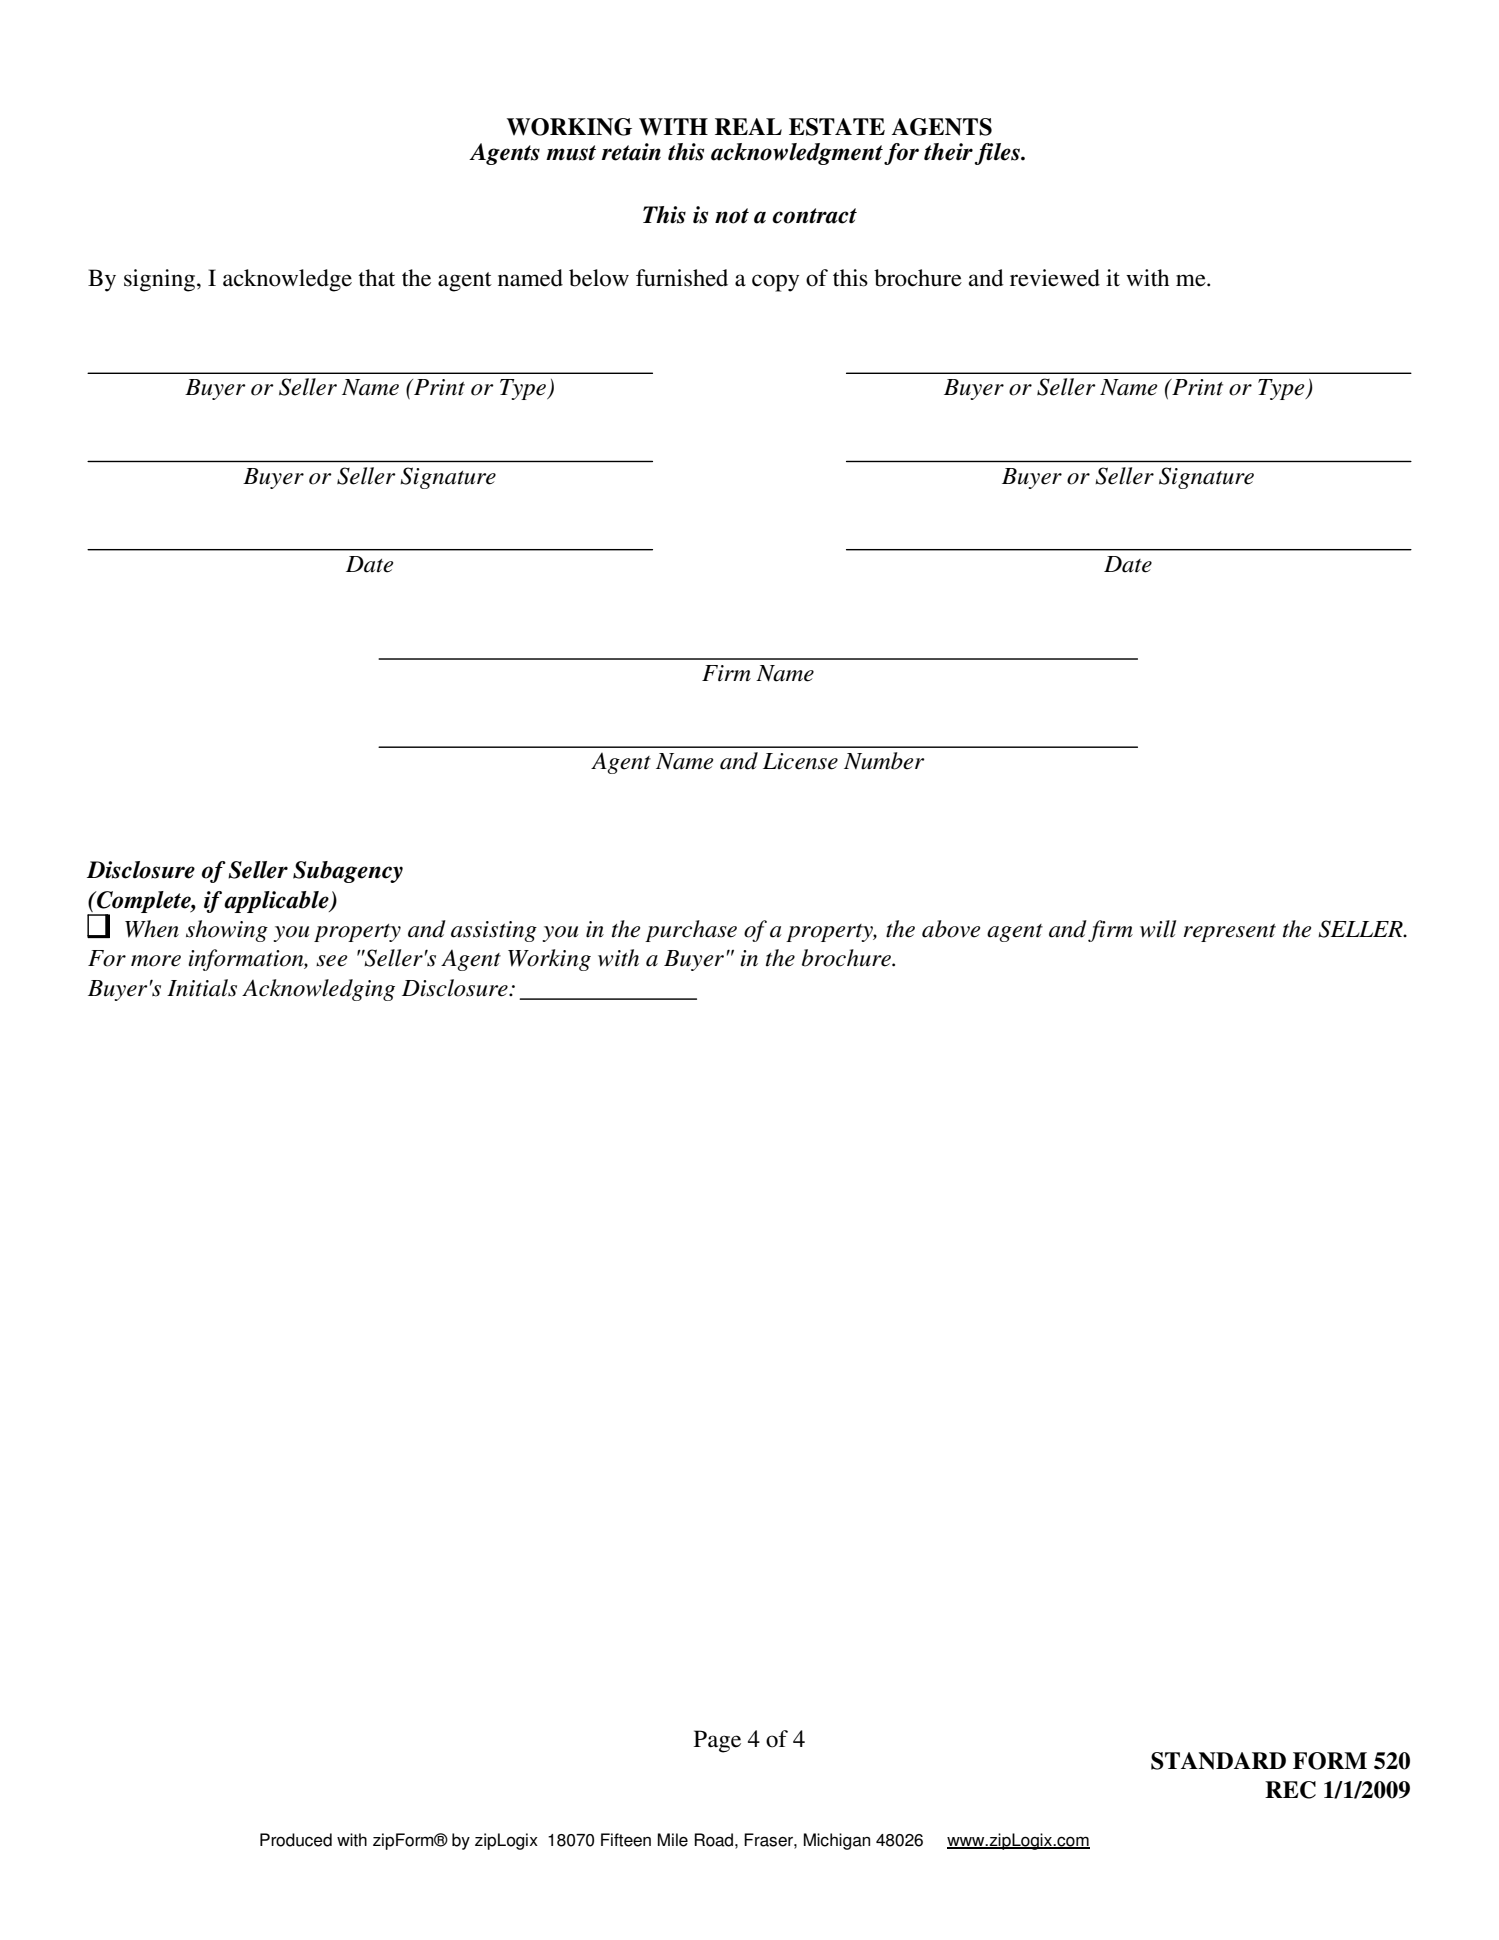 The image size is (1499, 1940). Describe the element at coordinates (1158, 929) in the screenshot. I see `will` at that location.
